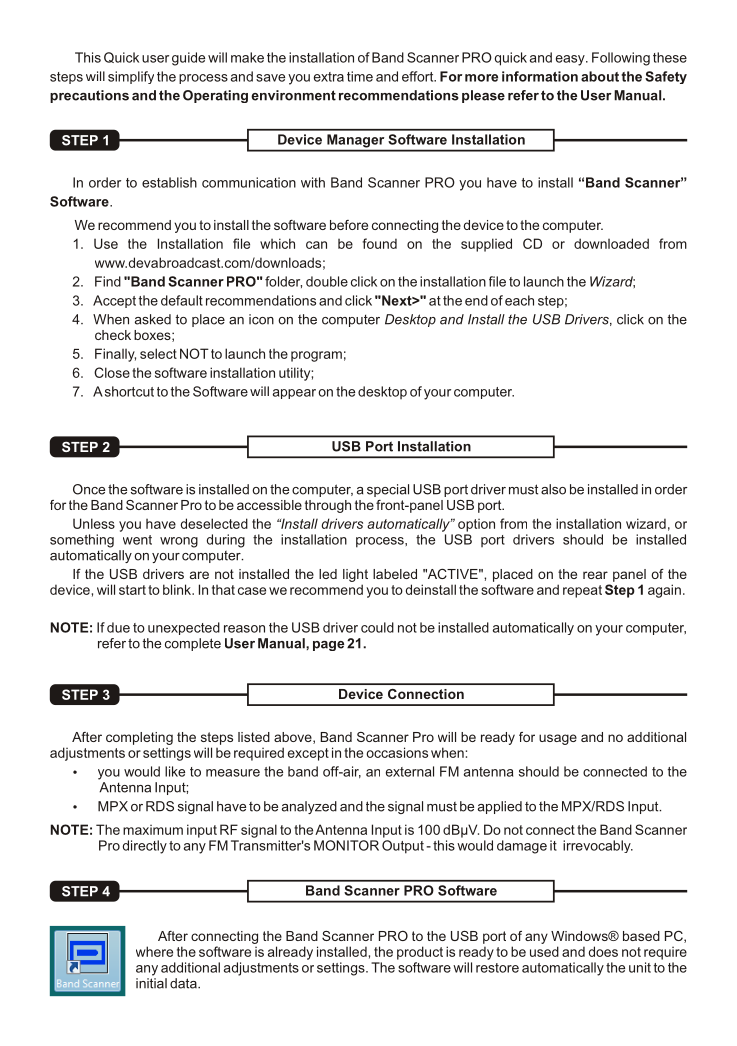  I want to click on does, so click(603, 951).
